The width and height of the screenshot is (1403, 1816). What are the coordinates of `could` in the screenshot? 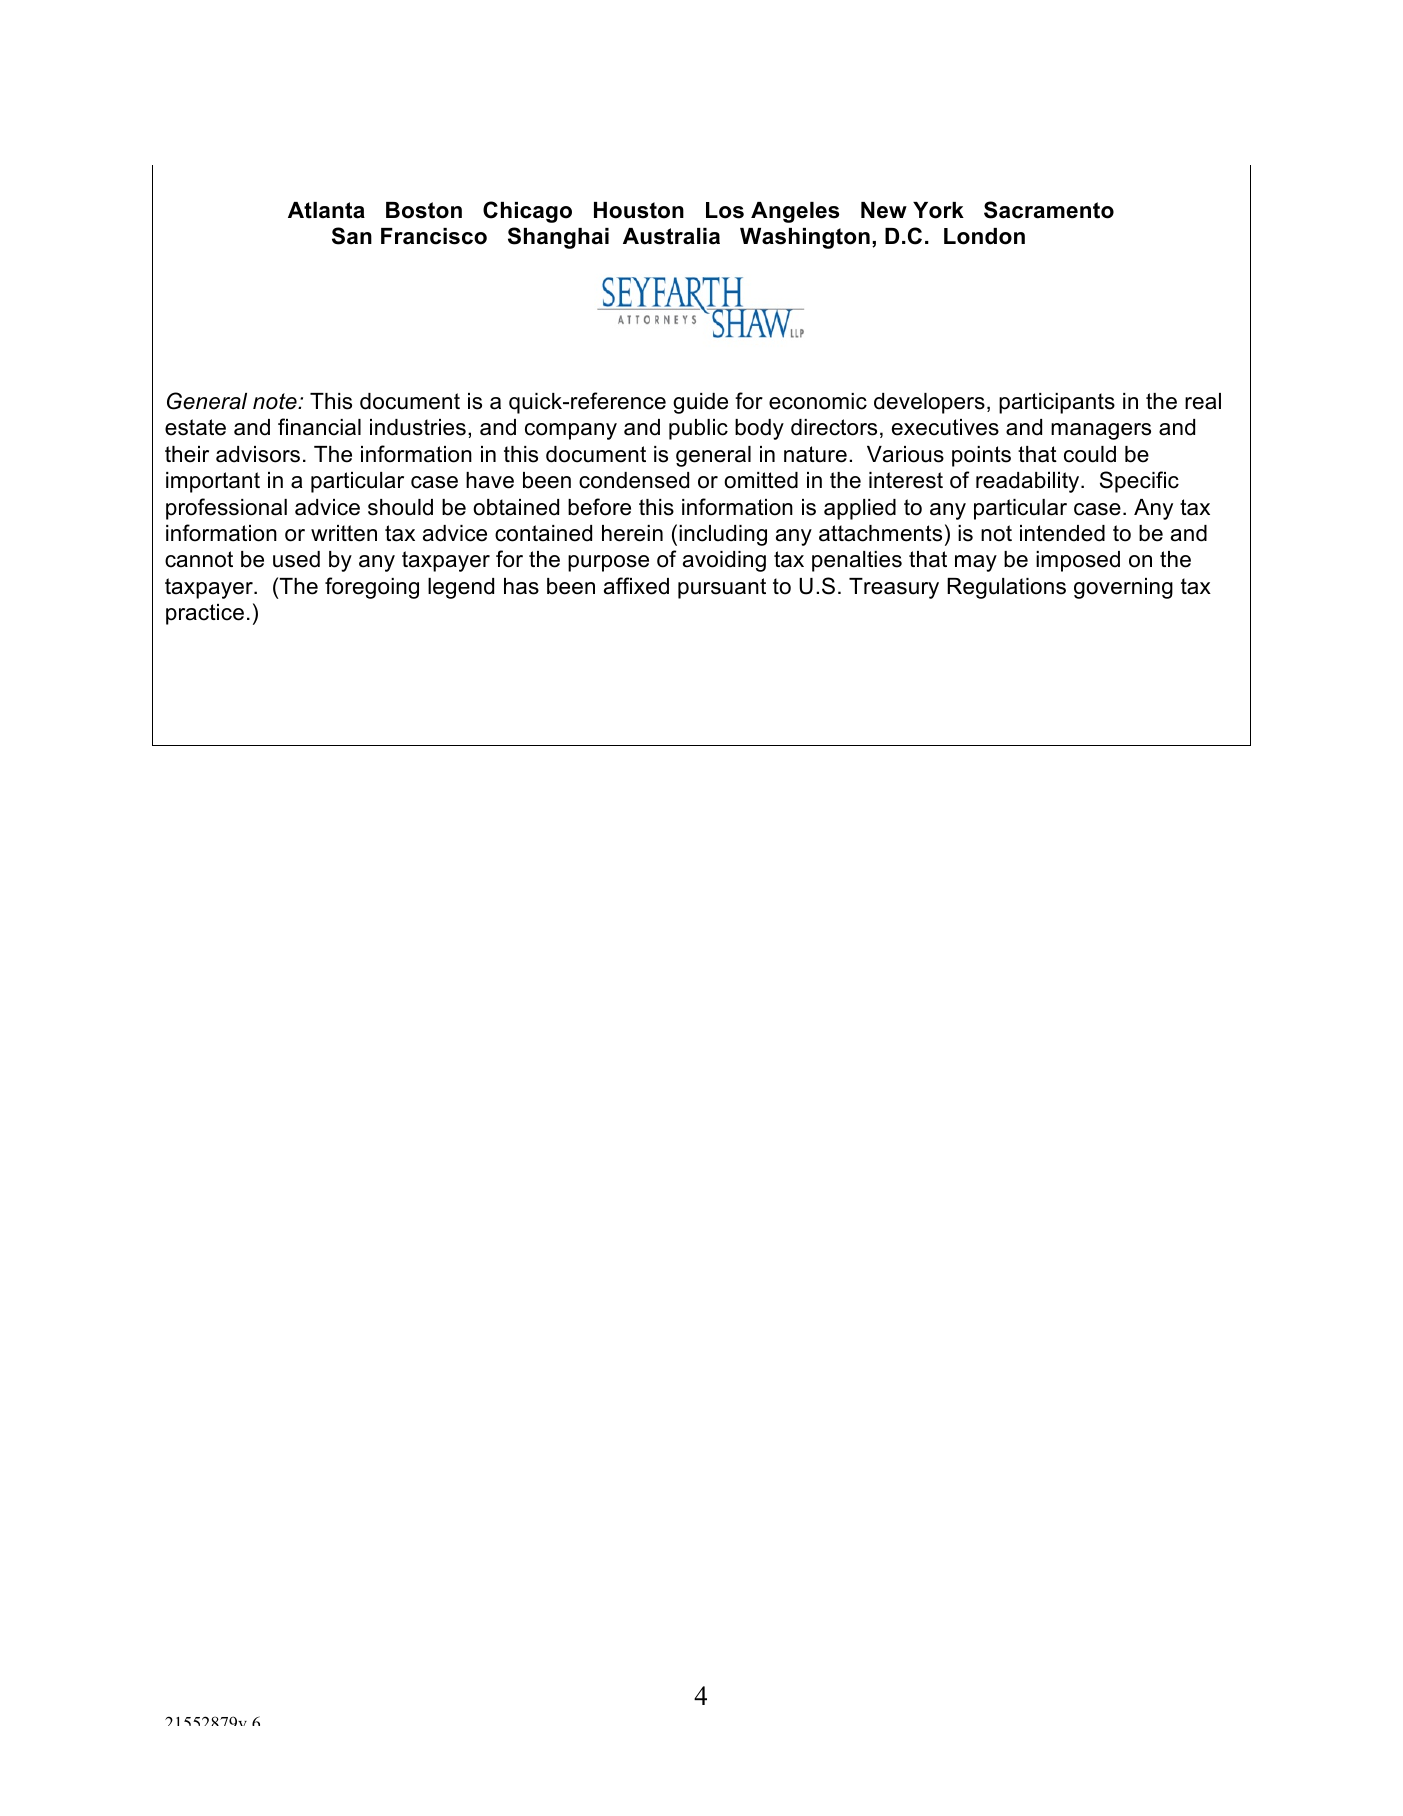 It's located at (1090, 454).
